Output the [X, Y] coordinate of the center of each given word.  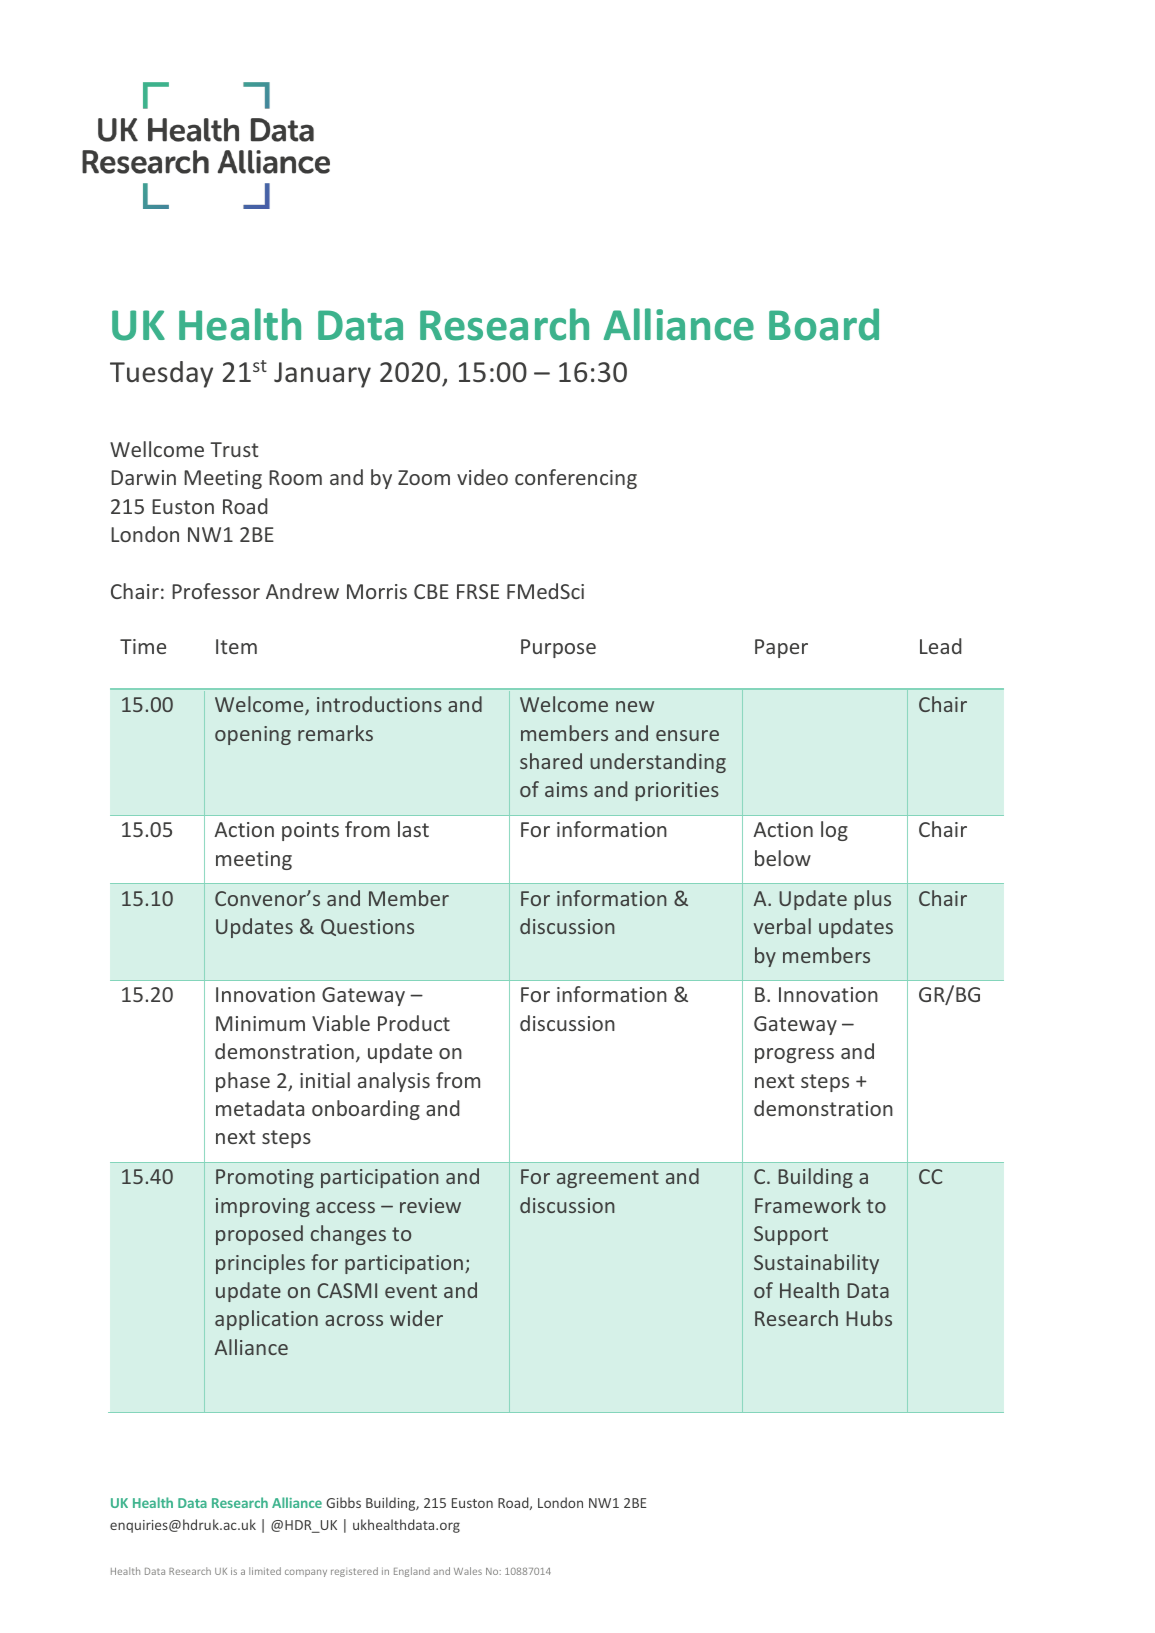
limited [265, 1571]
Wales [468, 1571]
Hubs [869, 1318]
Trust [234, 449]
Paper [781, 648]
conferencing [576, 479]
